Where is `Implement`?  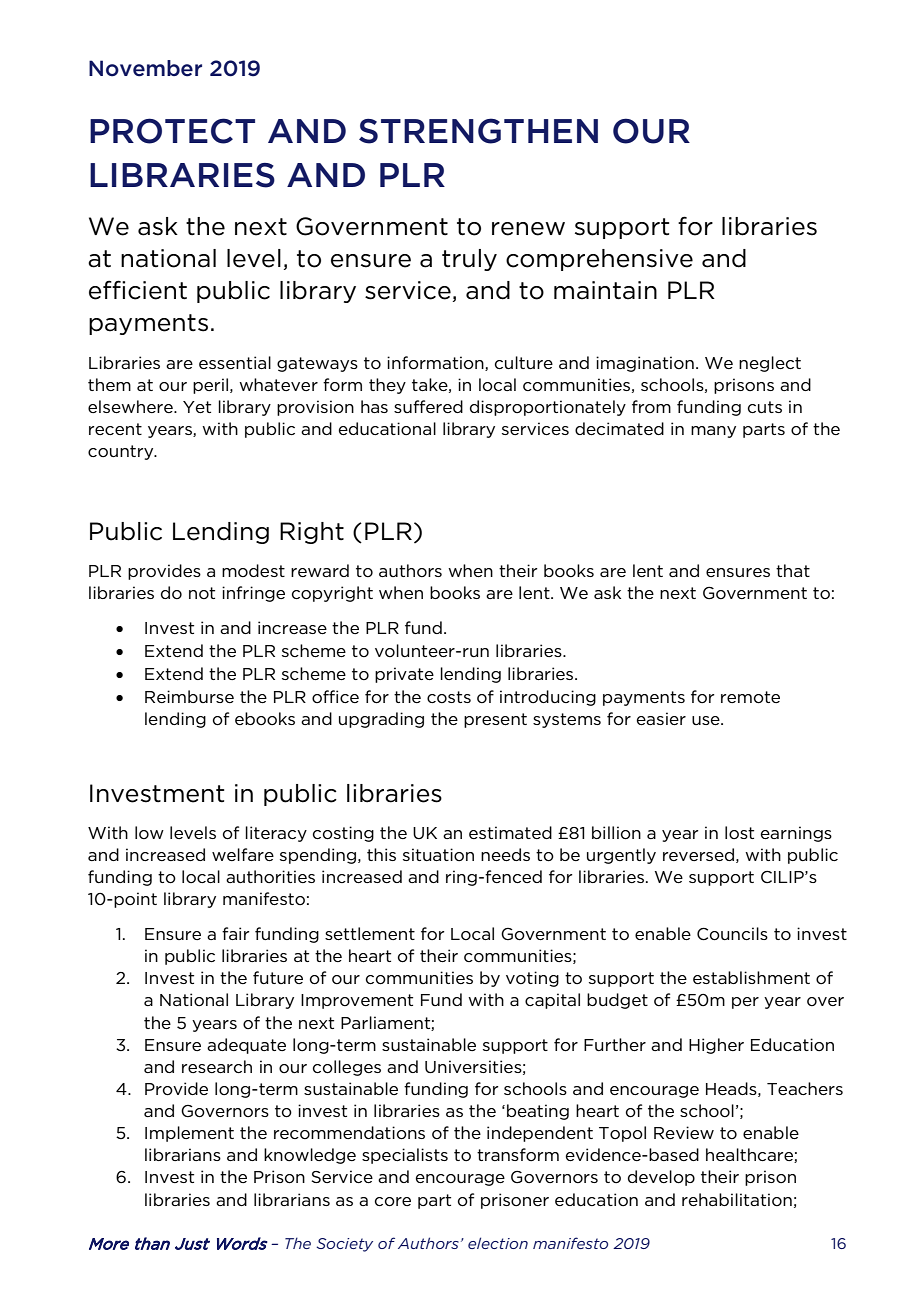 Implement is located at coordinates (189, 1134).
